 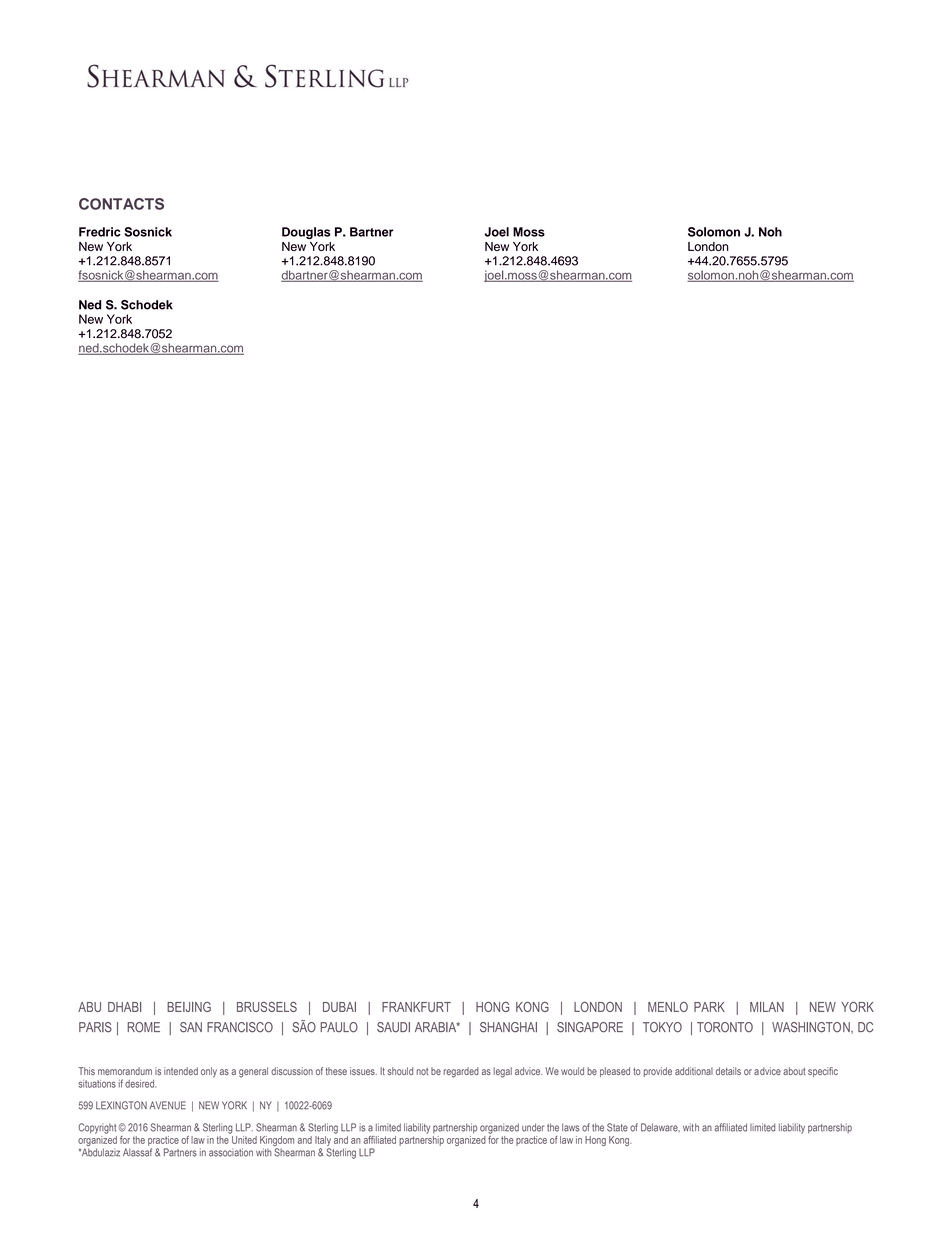 I want to click on Douglas, so click(x=306, y=233).
